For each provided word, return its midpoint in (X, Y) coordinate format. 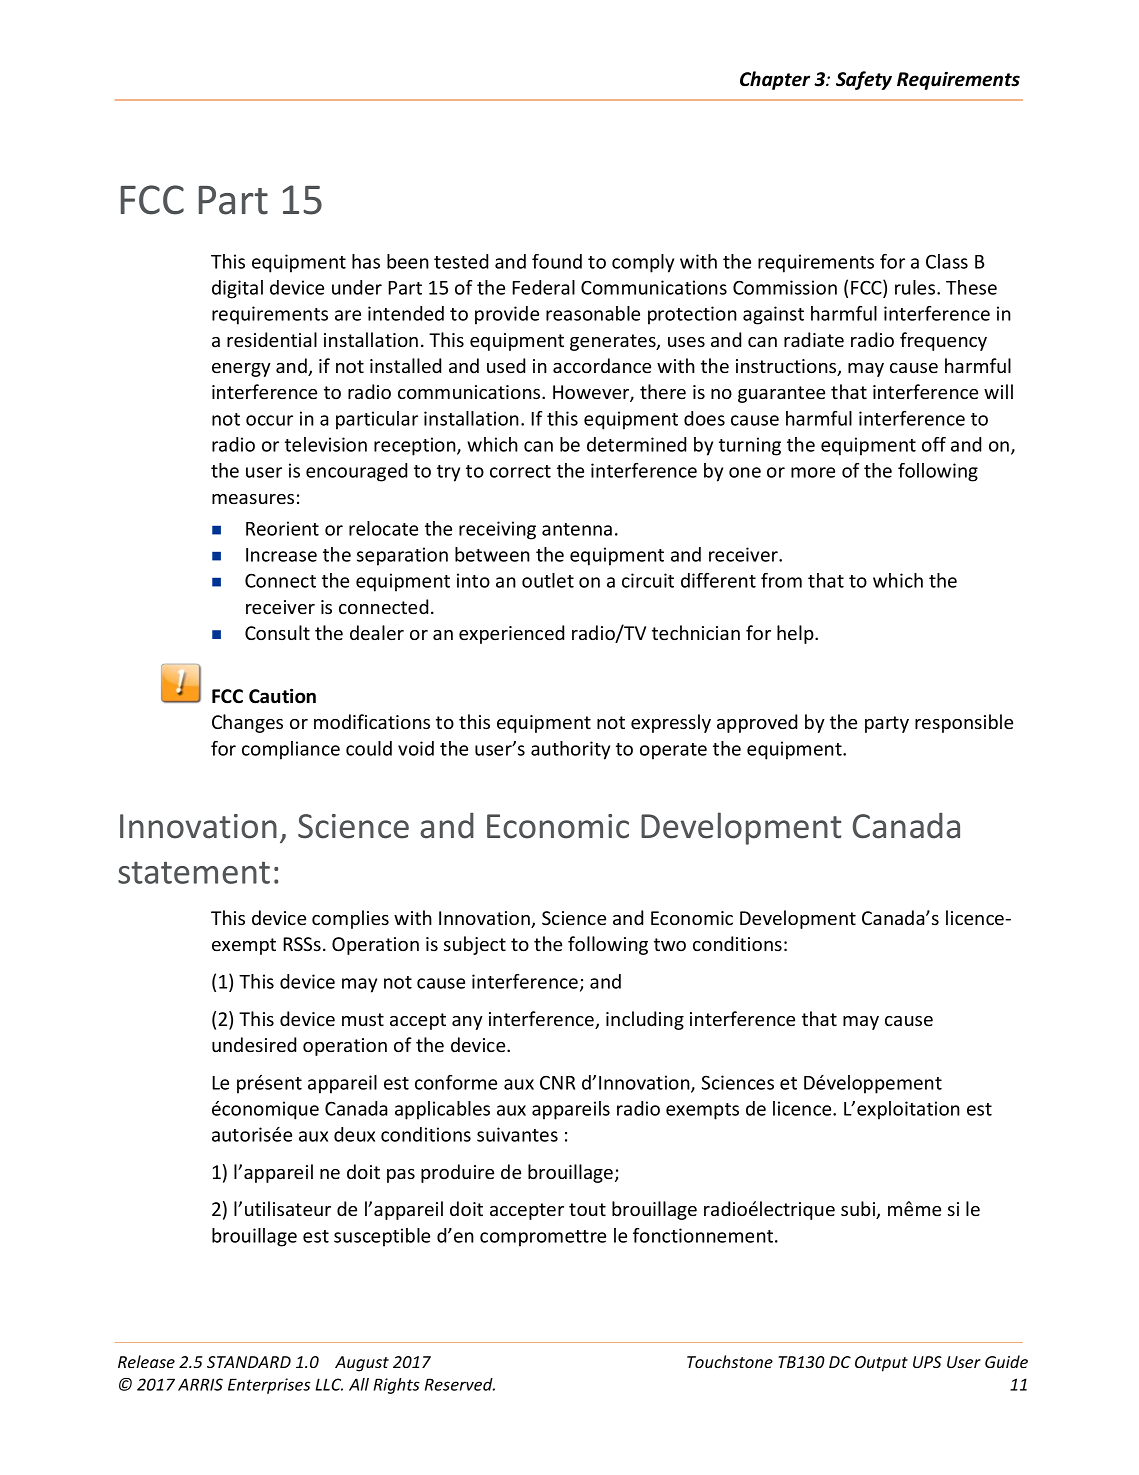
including (645, 1020)
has (366, 261)
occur (269, 420)
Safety (864, 80)
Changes (247, 723)
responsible (964, 723)
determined (636, 444)
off (934, 444)
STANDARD (249, 1362)
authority (570, 750)
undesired (254, 1044)
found (557, 261)
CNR (557, 1083)
